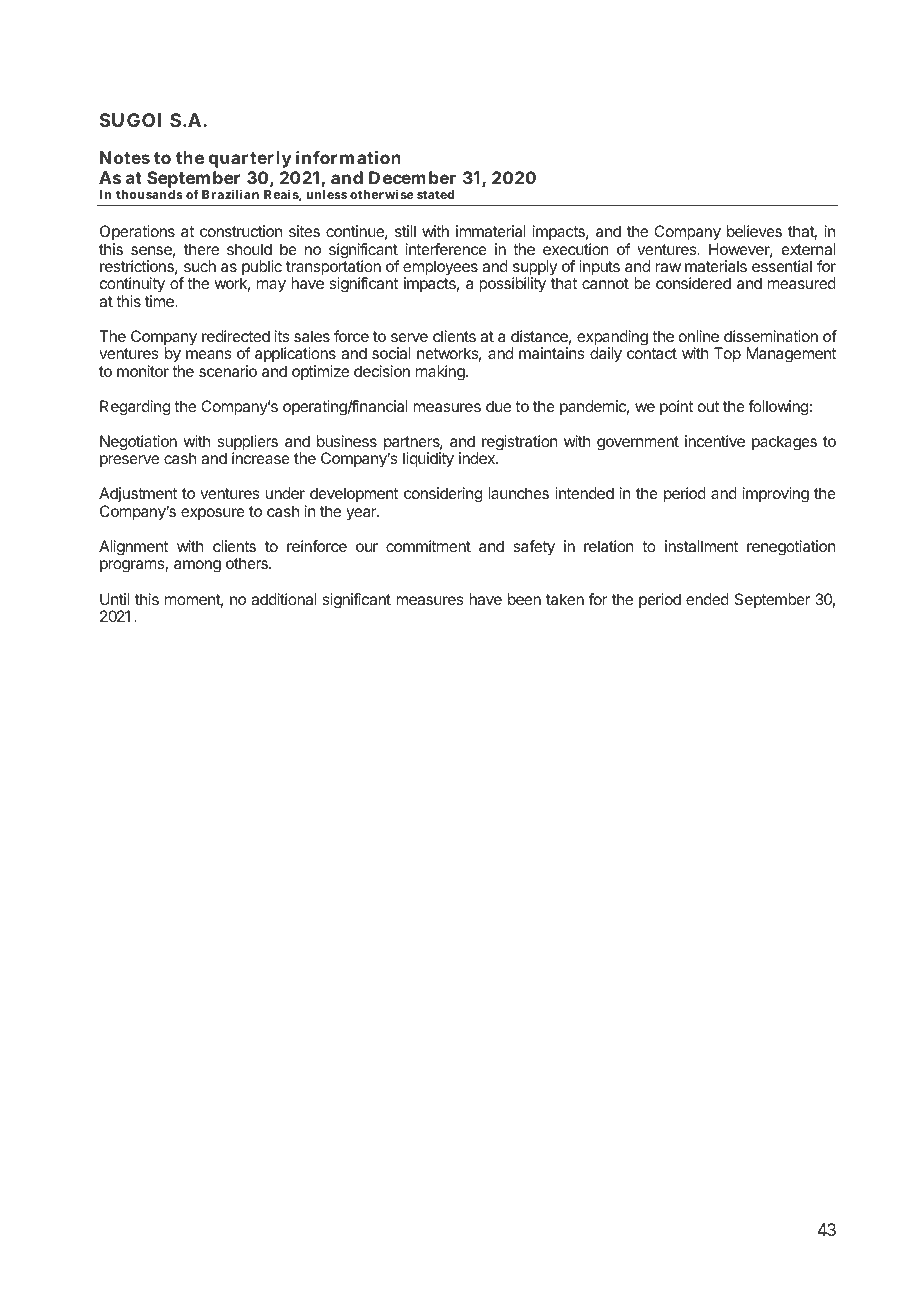  I want to click on SUGOI, so click(130, 120).
